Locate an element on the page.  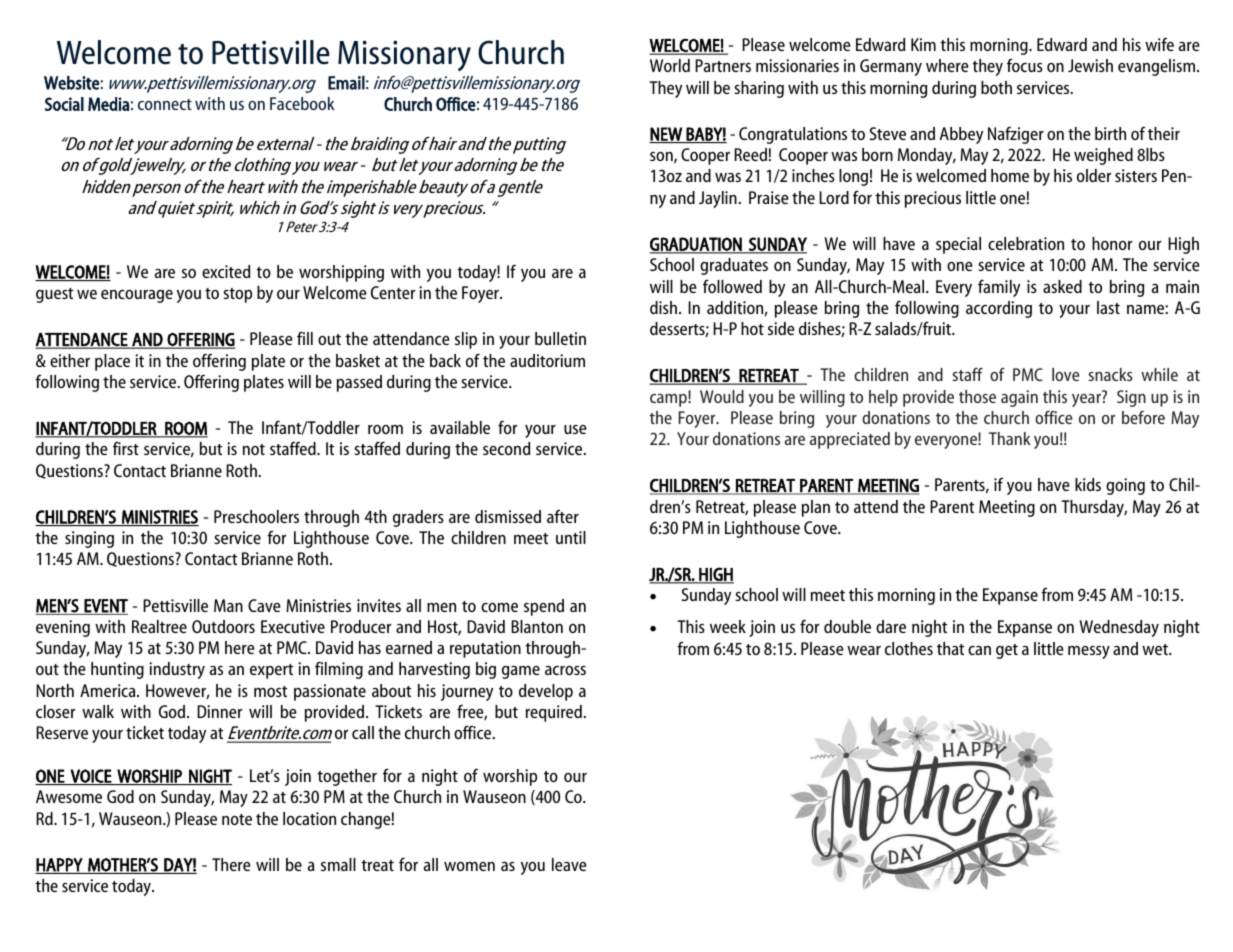
focus is located at coordinates (1025, 65).
